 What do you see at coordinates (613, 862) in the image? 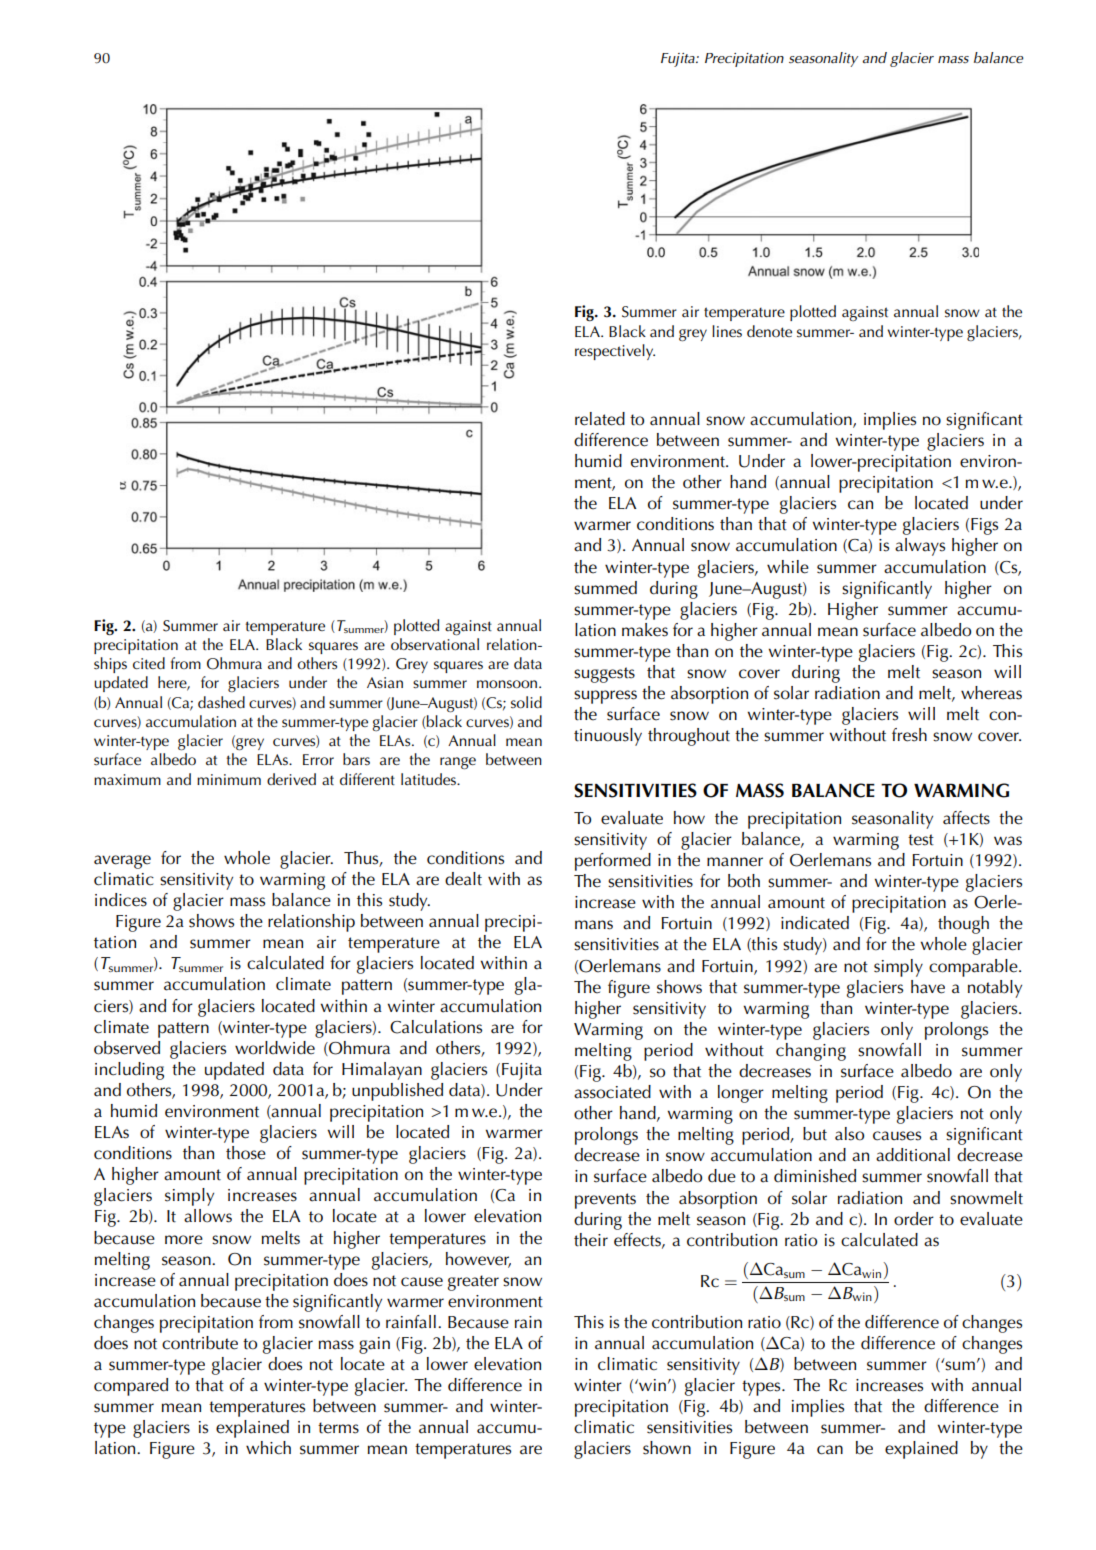
I see `performed` at bounding box center [613, 862].
